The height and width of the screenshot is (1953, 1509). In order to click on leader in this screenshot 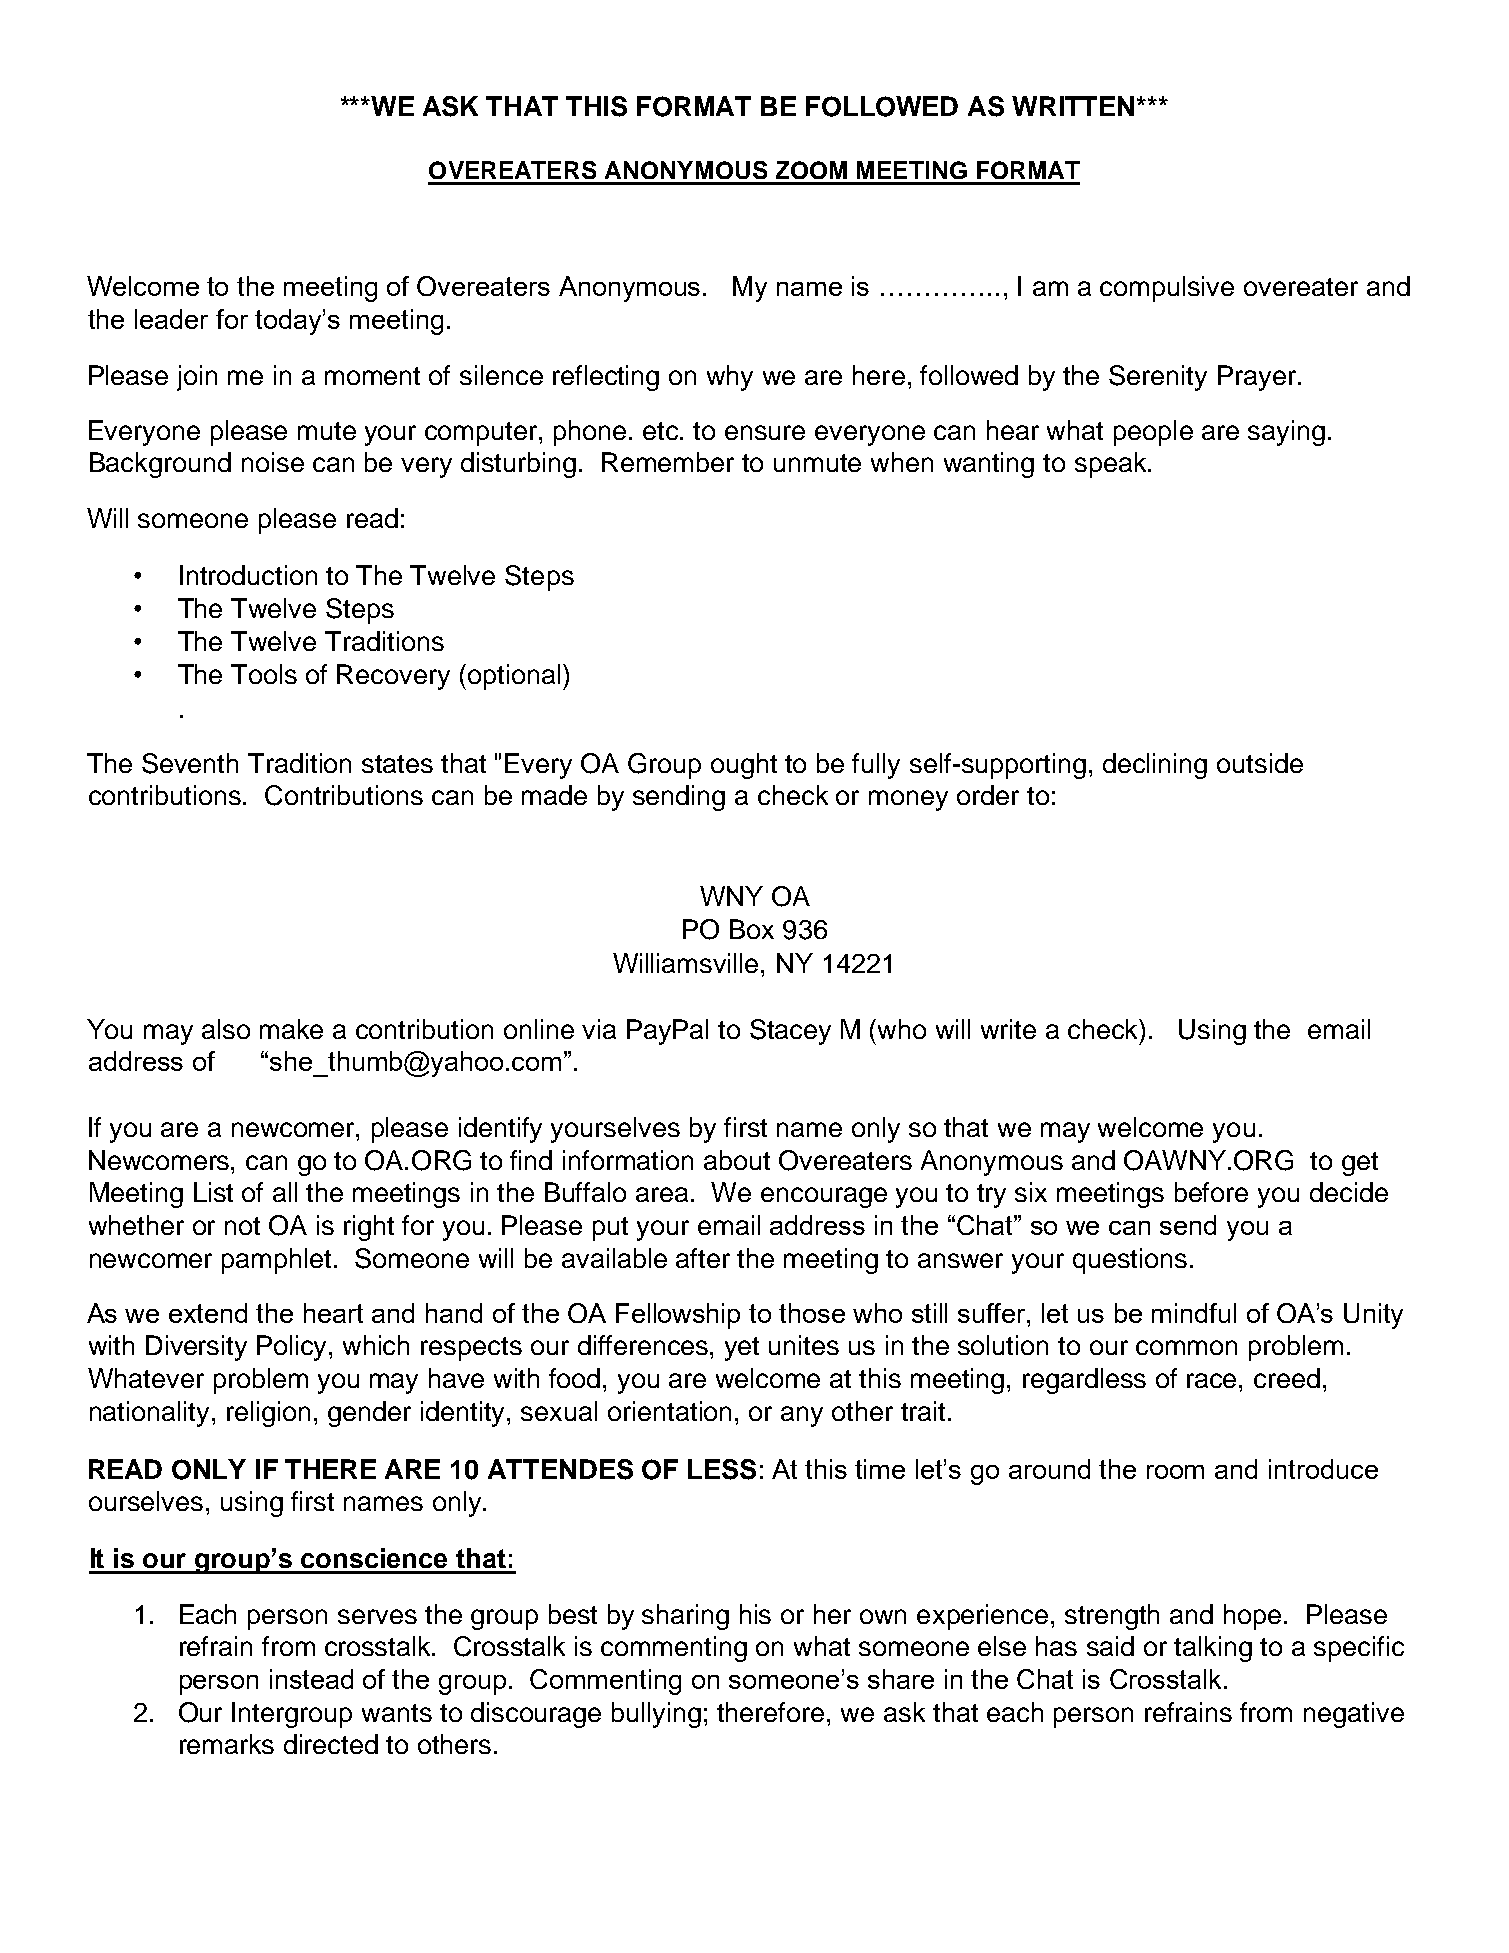, I will do `click(171, 319)`.
